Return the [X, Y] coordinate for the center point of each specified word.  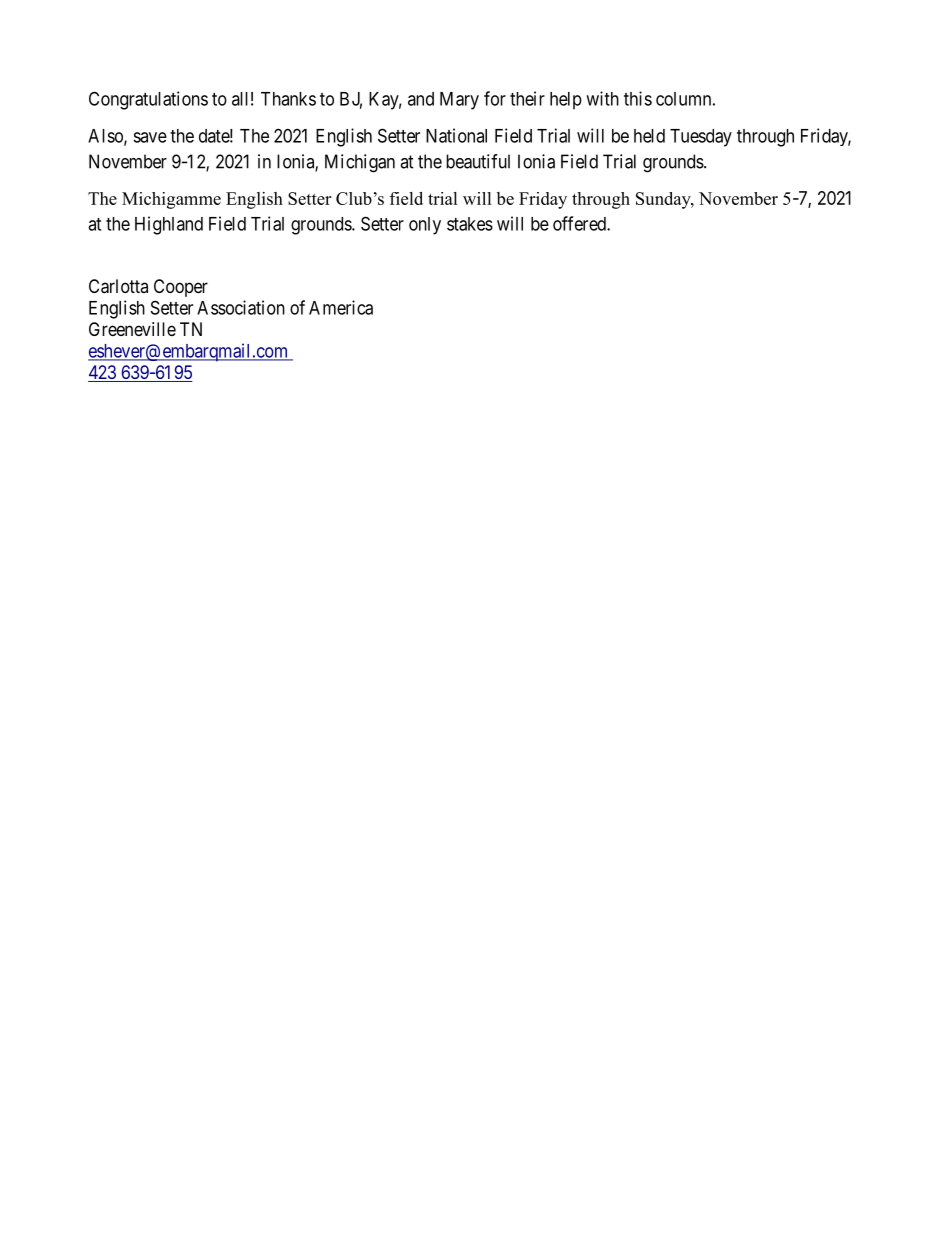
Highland [169, 225]
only [425, 226]
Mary [459, 101]
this [638, 98]
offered [580, 223]
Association [241, 307]
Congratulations [148, 100]
